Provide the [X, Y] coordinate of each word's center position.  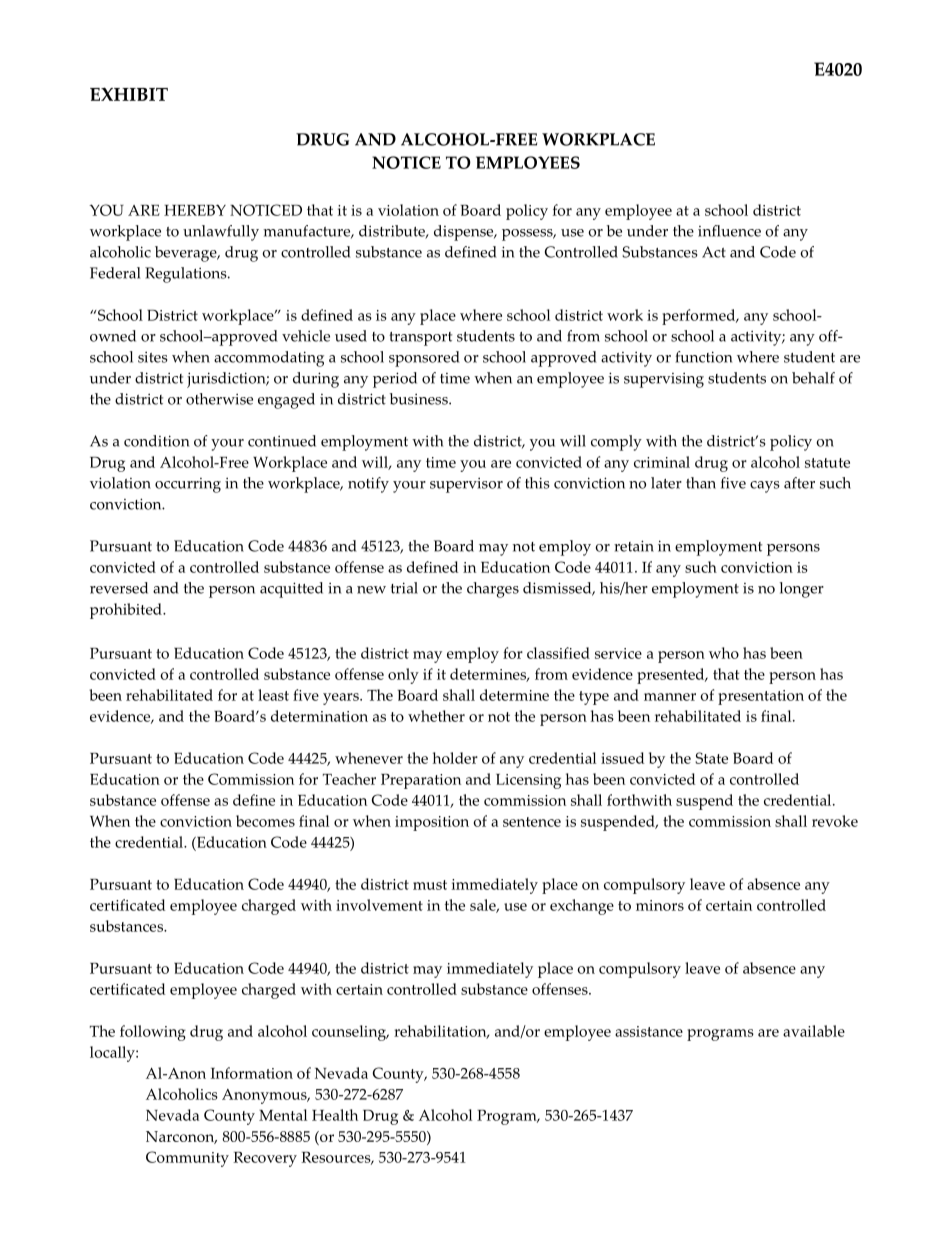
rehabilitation [441, 1032]
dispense [465, 233]
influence [729, 231]
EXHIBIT [129, 94]
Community [187, 1159]
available [814, 1031]
